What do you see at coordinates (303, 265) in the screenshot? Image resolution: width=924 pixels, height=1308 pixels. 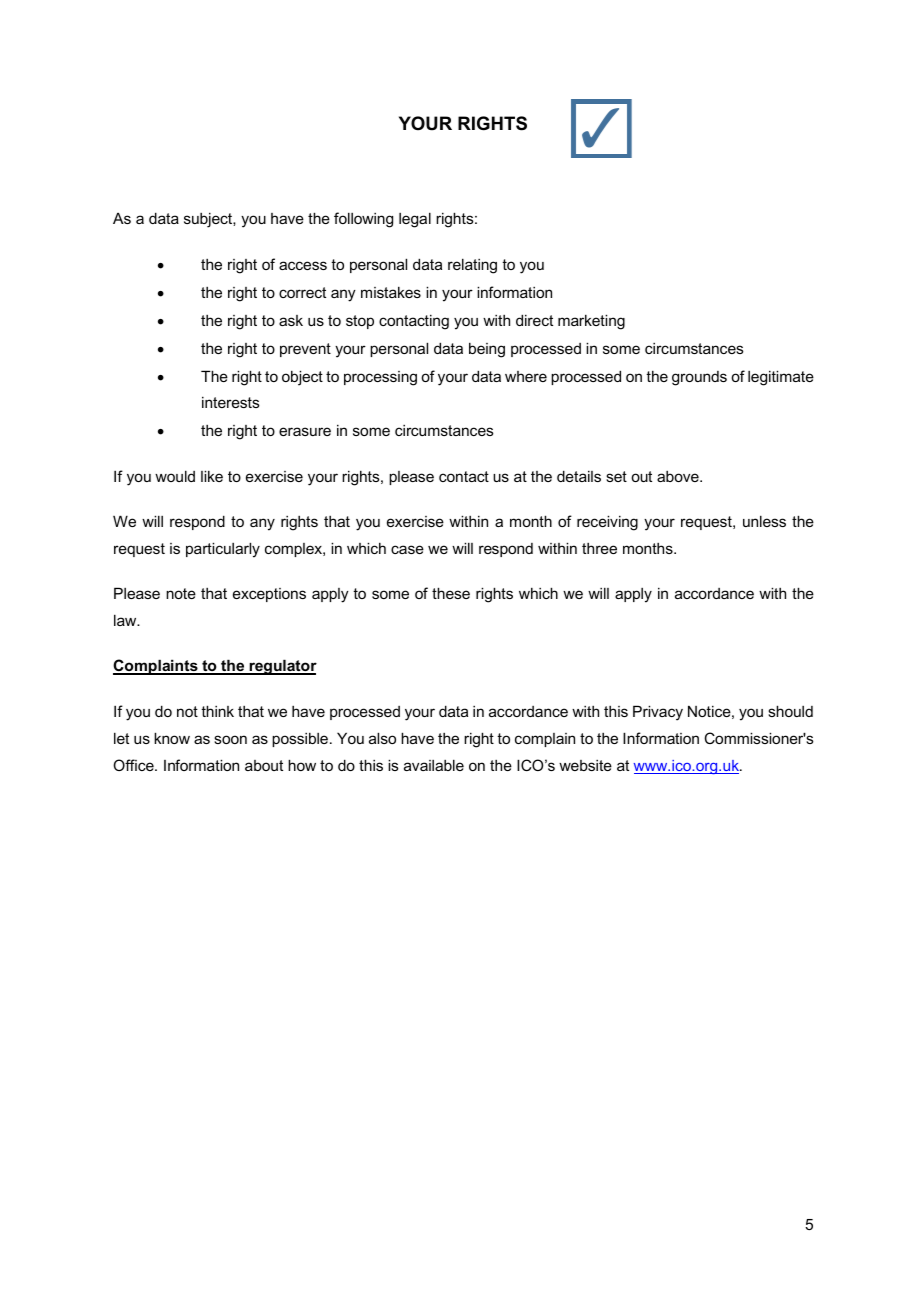 I see `access` at bounding box center [303, 265].
